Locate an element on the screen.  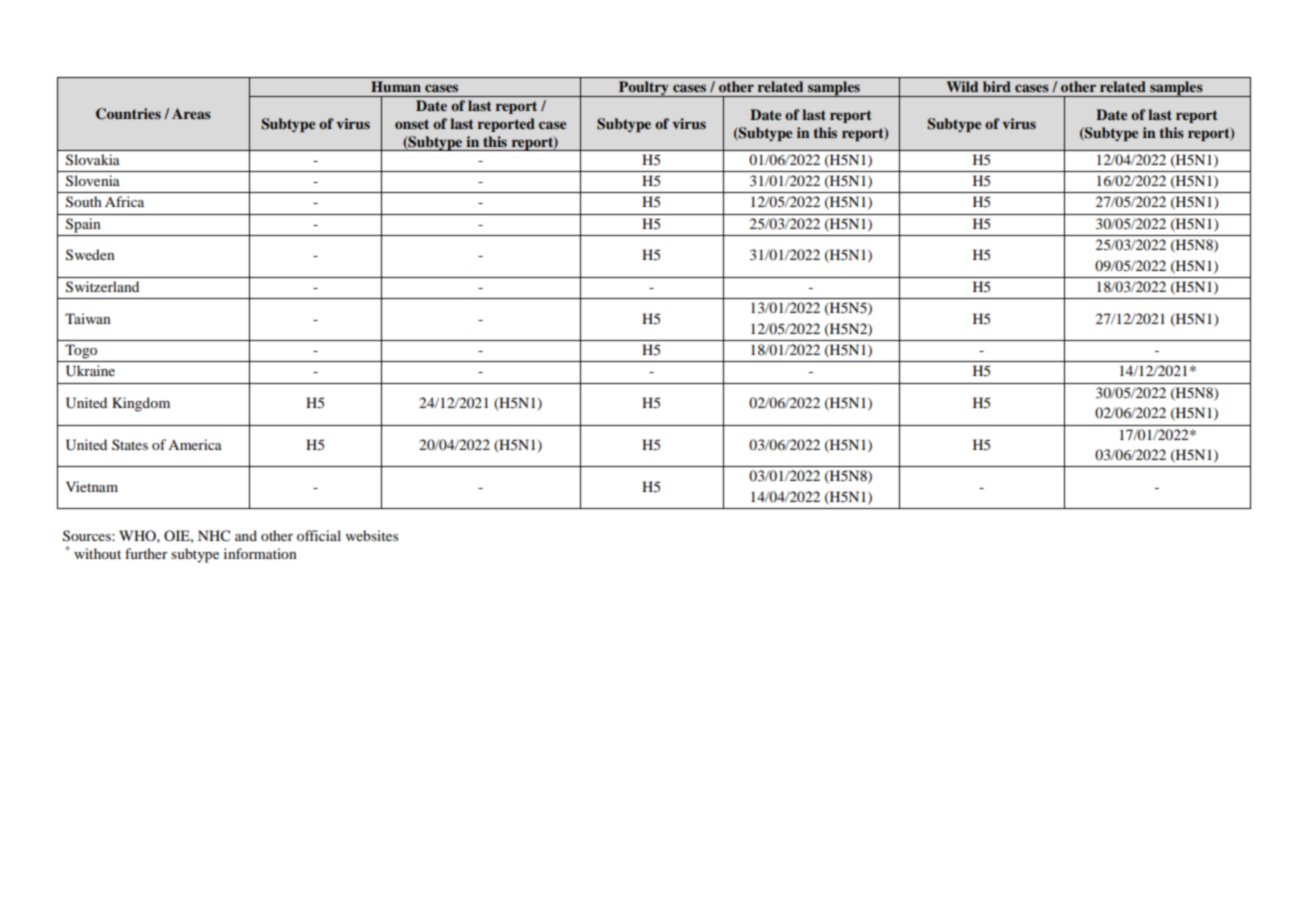
Switzerland is located at coordinates (102, 287).
